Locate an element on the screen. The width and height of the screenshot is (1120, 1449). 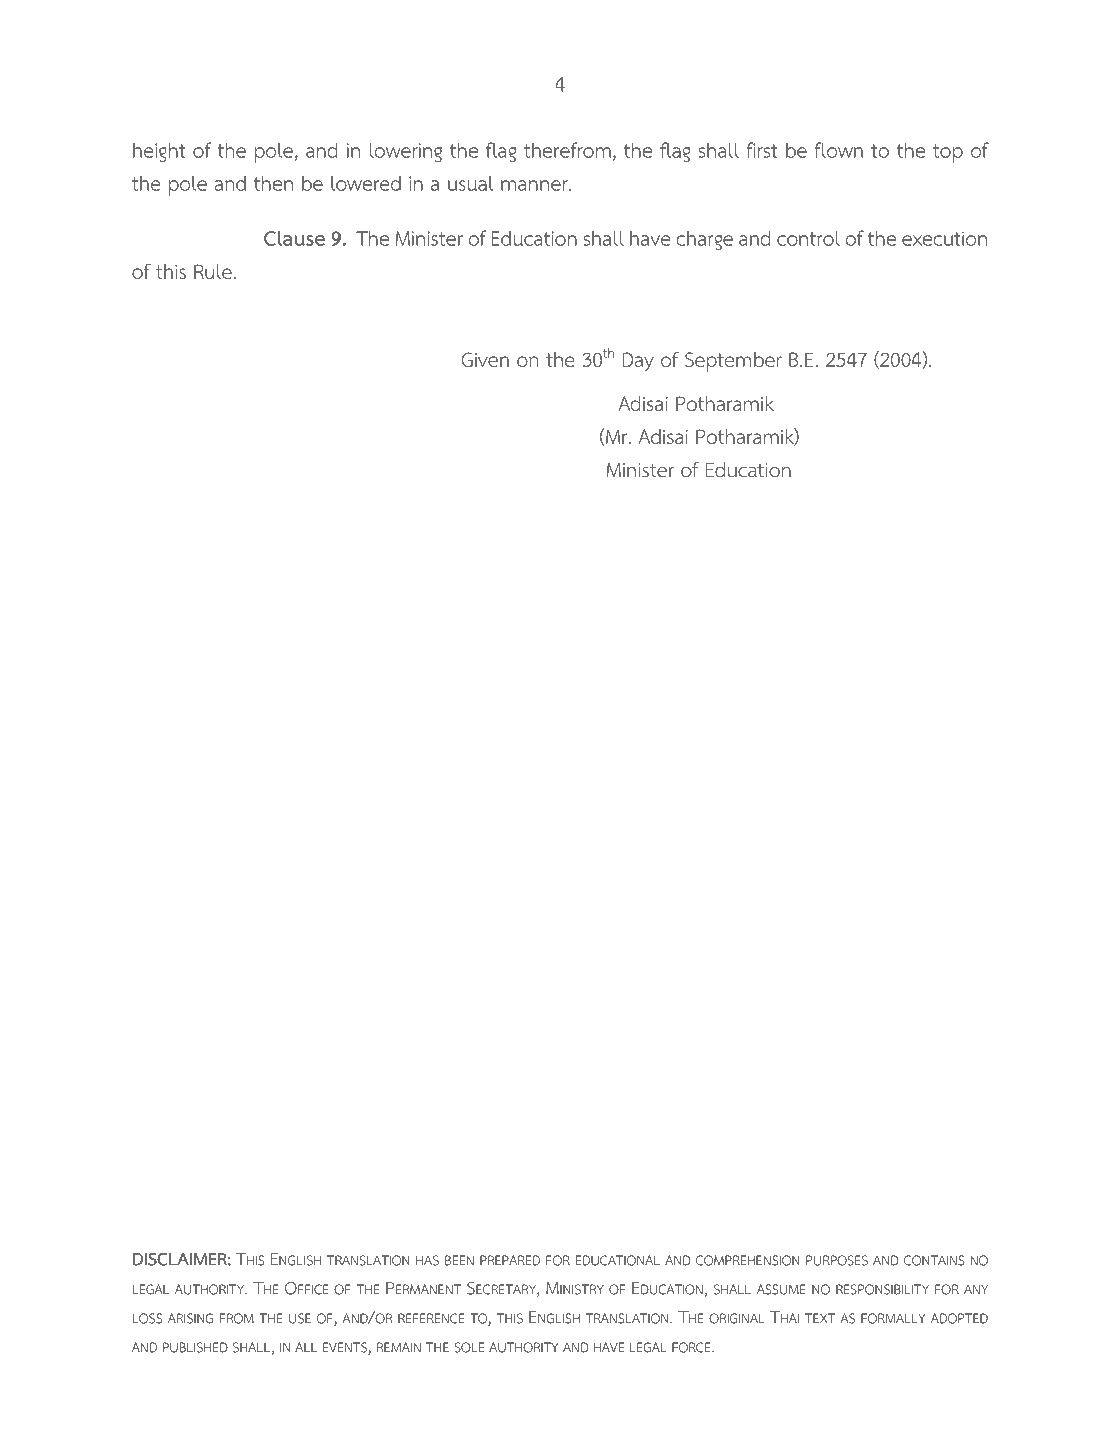
September is located at coordinates (733, 362).
